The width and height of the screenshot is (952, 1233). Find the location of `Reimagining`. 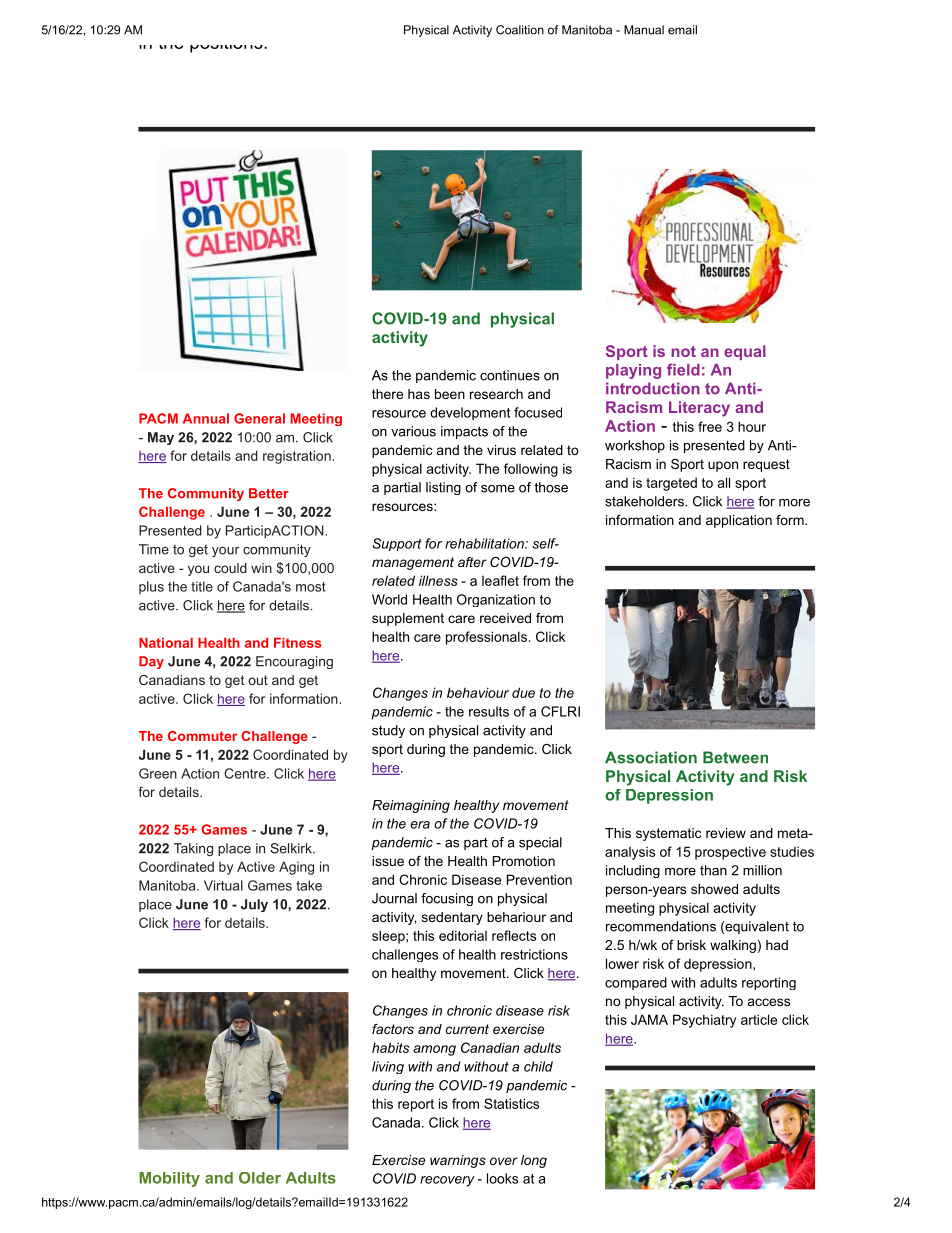

Reimagining is located at coordinates (411, 806).
